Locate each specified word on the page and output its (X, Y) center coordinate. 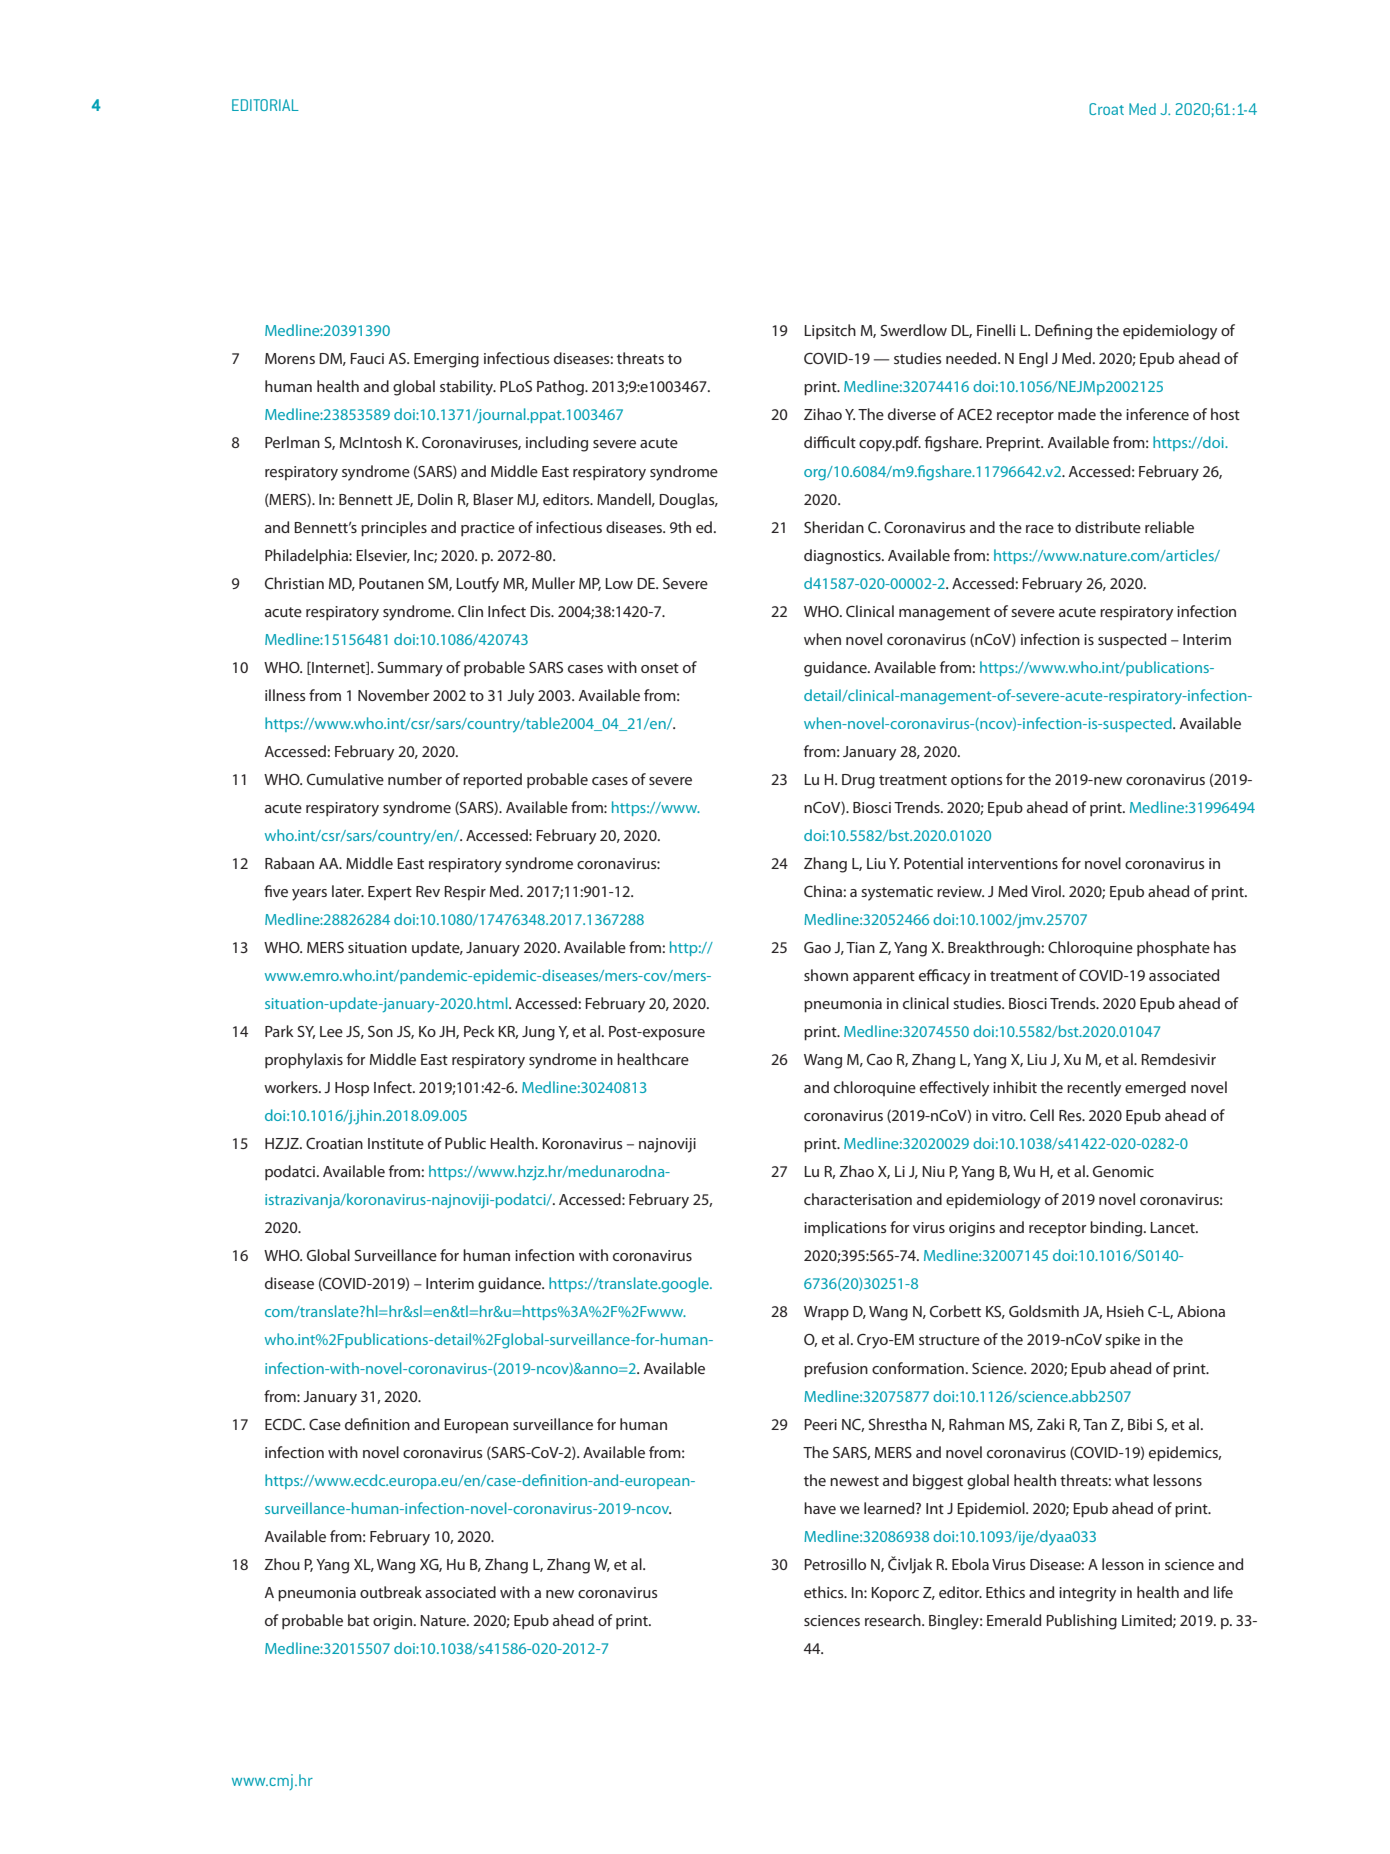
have (820, 1508)
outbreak (391, 1592)
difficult (830, 442)
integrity (1087, 1594)
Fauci (367, 358)
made (1077, 414)
